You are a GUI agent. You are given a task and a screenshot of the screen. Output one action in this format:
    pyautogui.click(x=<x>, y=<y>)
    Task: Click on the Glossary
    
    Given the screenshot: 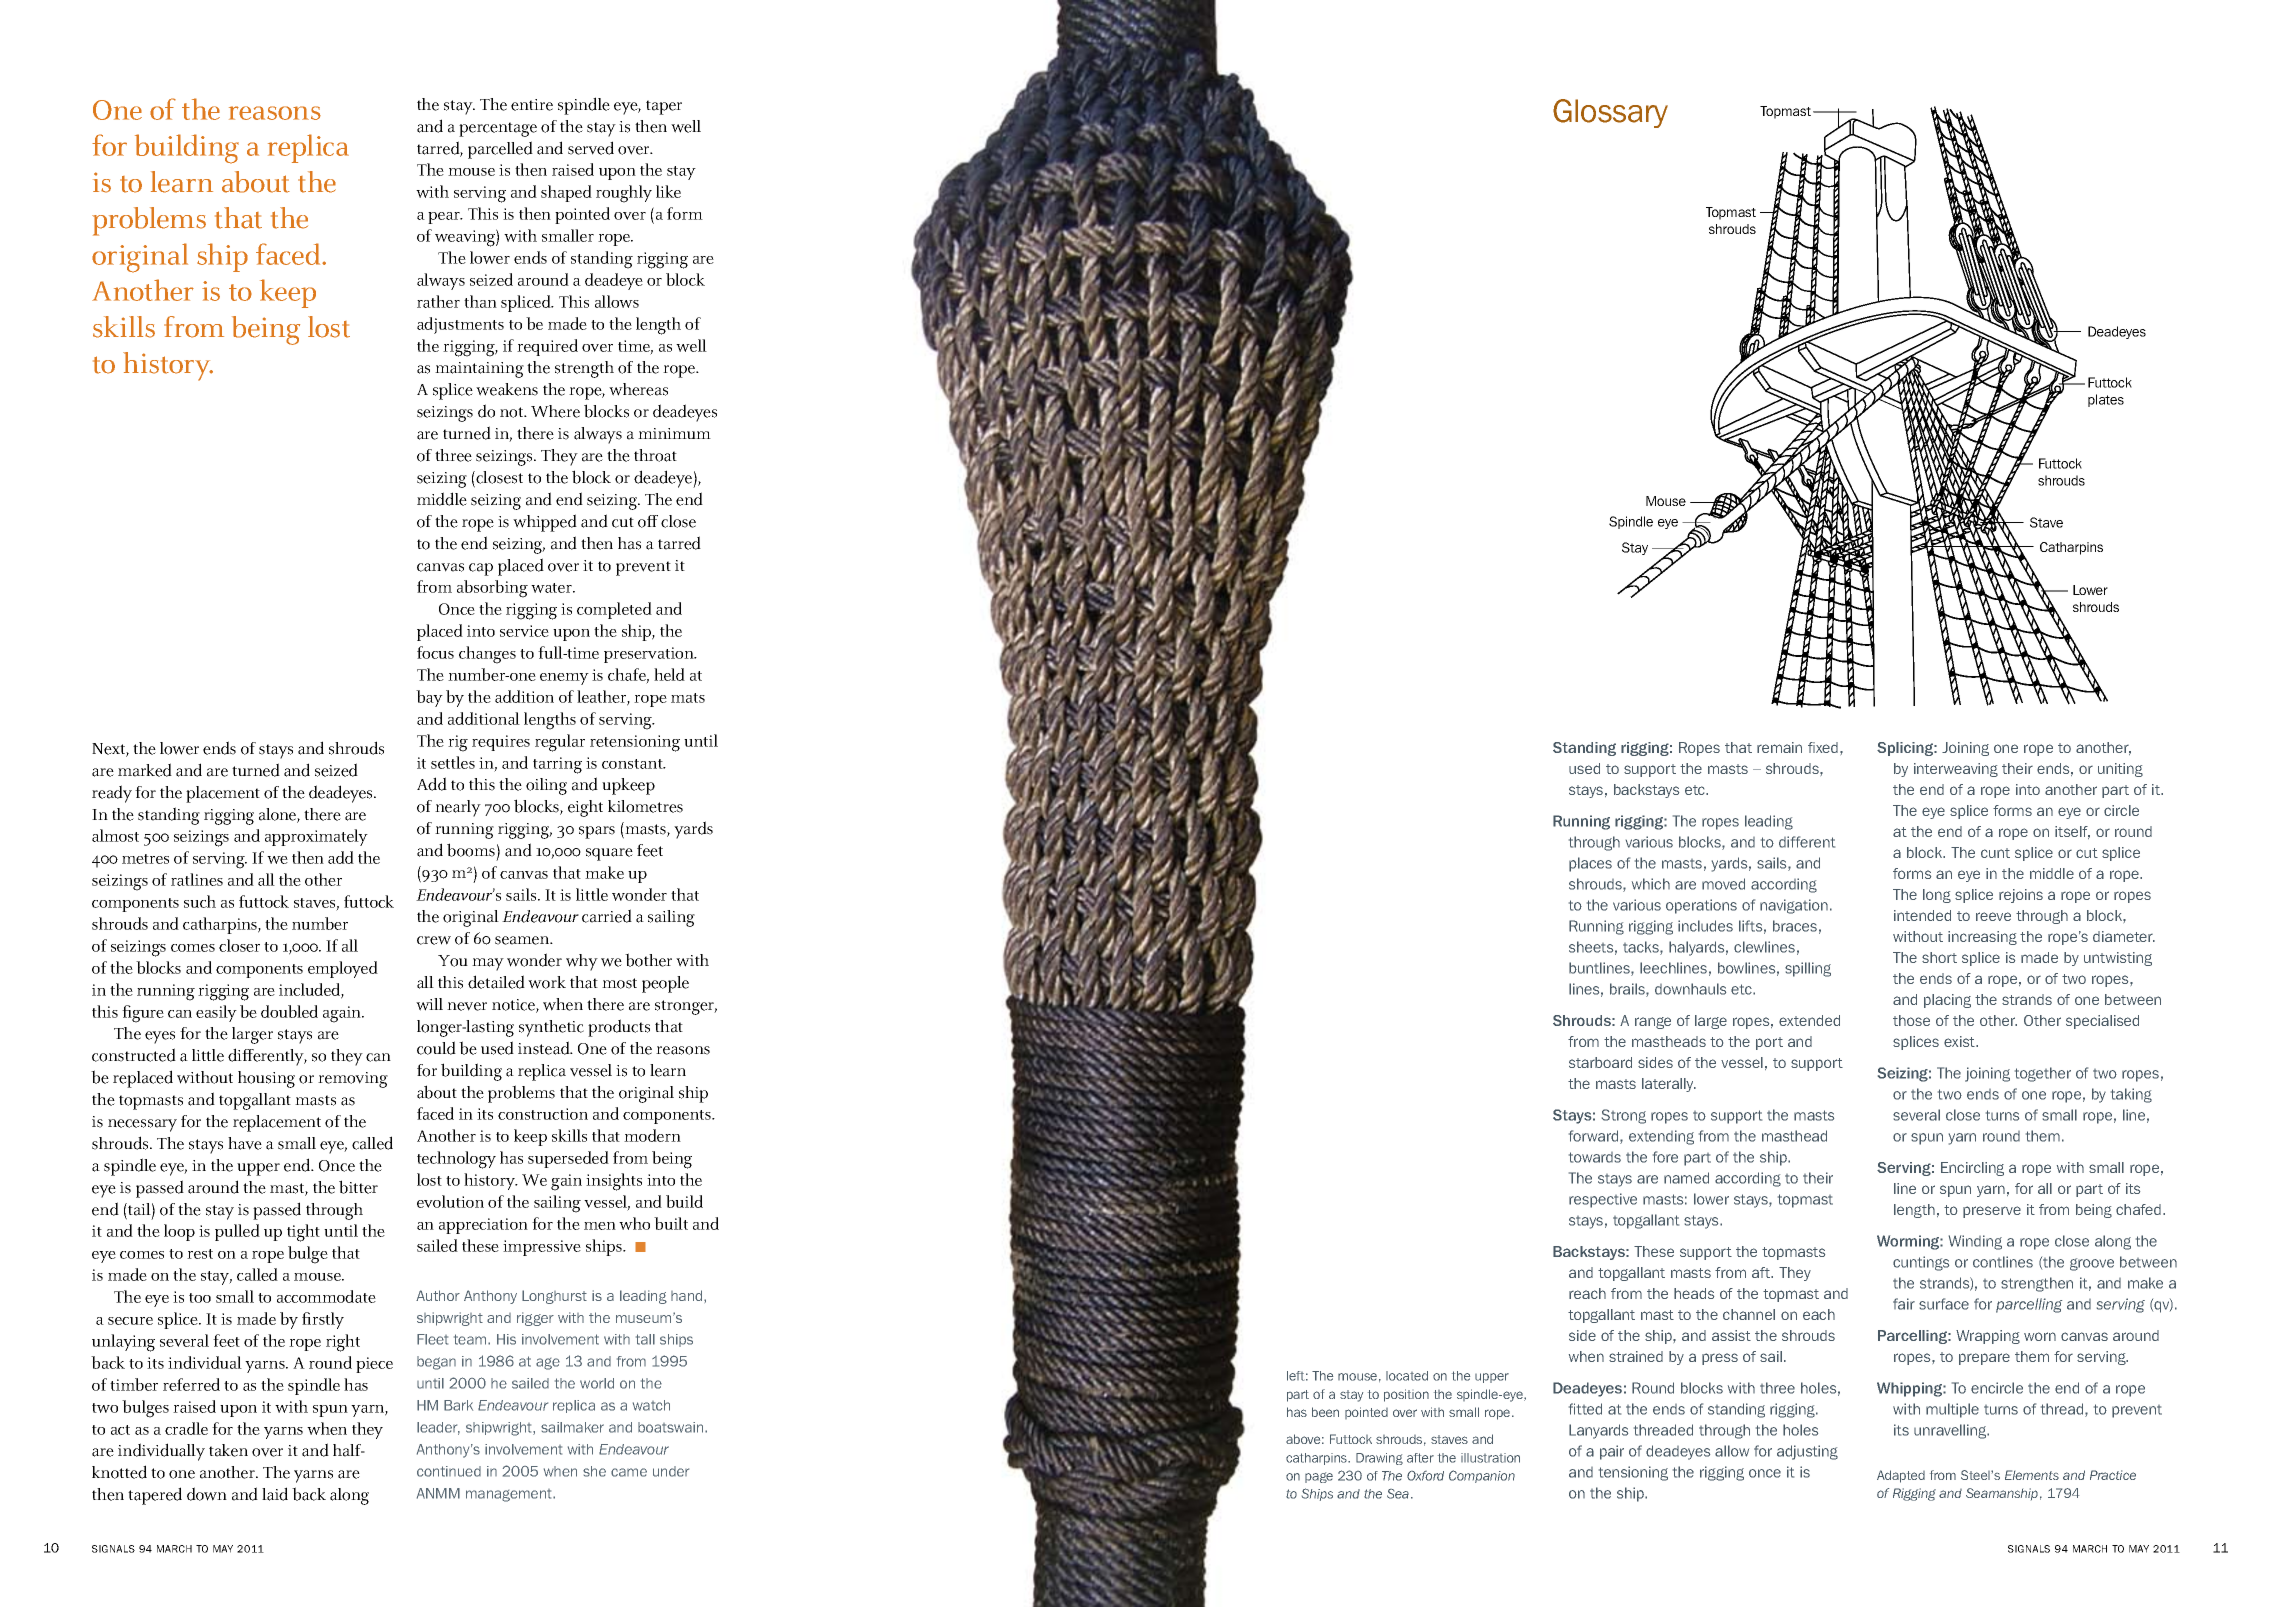 What is the action you would take?
    pyautogui.click(x=1610, y=113)
